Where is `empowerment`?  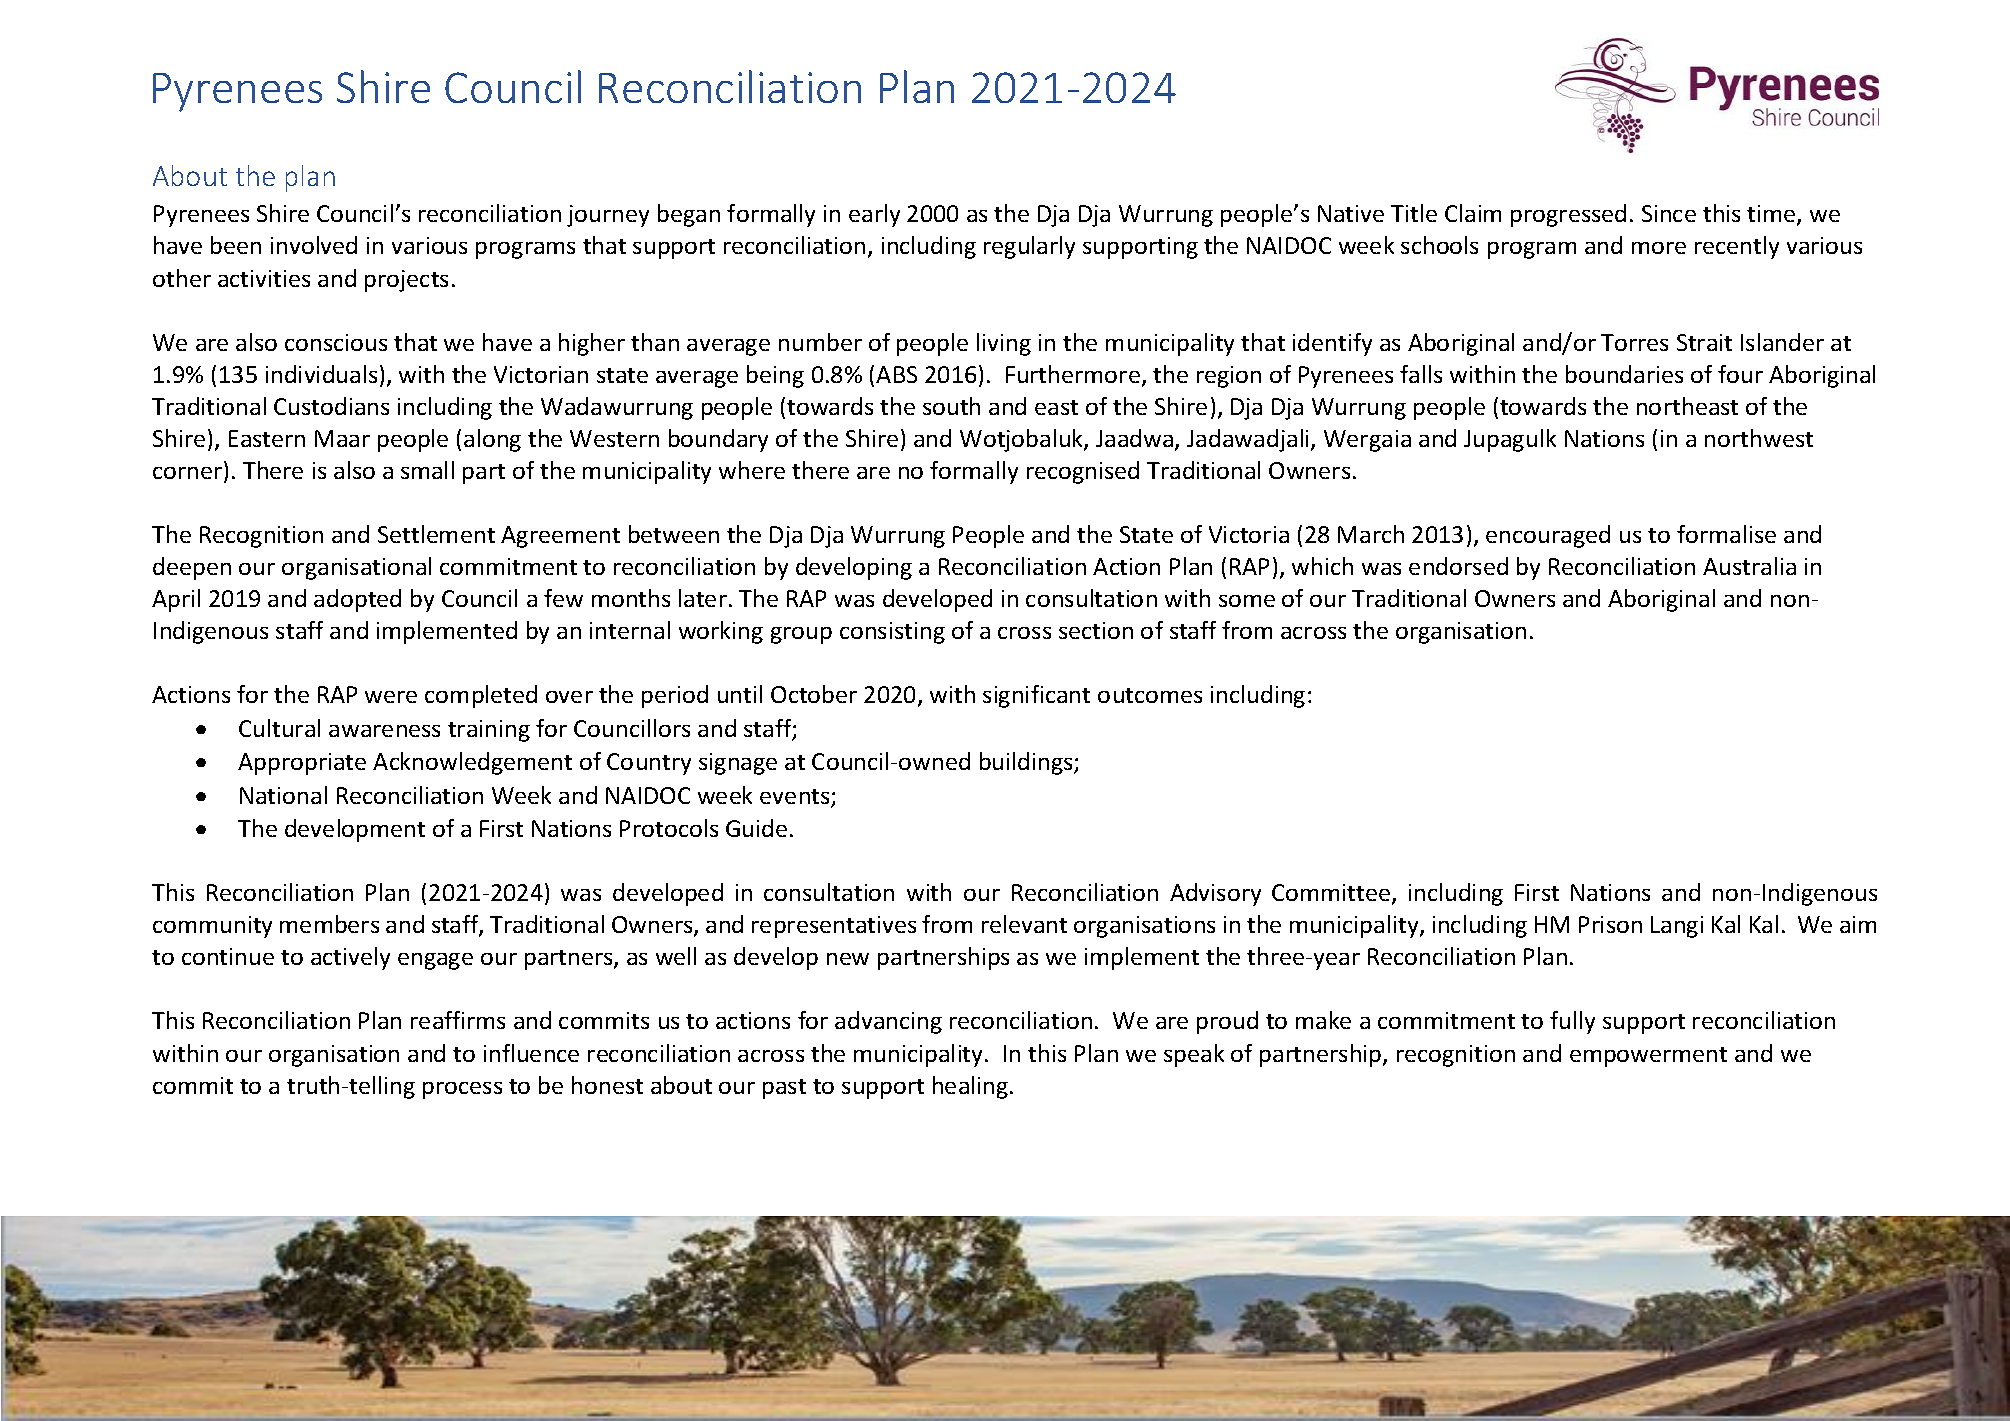
empowerment is located at coordinates (1648, 1057).
